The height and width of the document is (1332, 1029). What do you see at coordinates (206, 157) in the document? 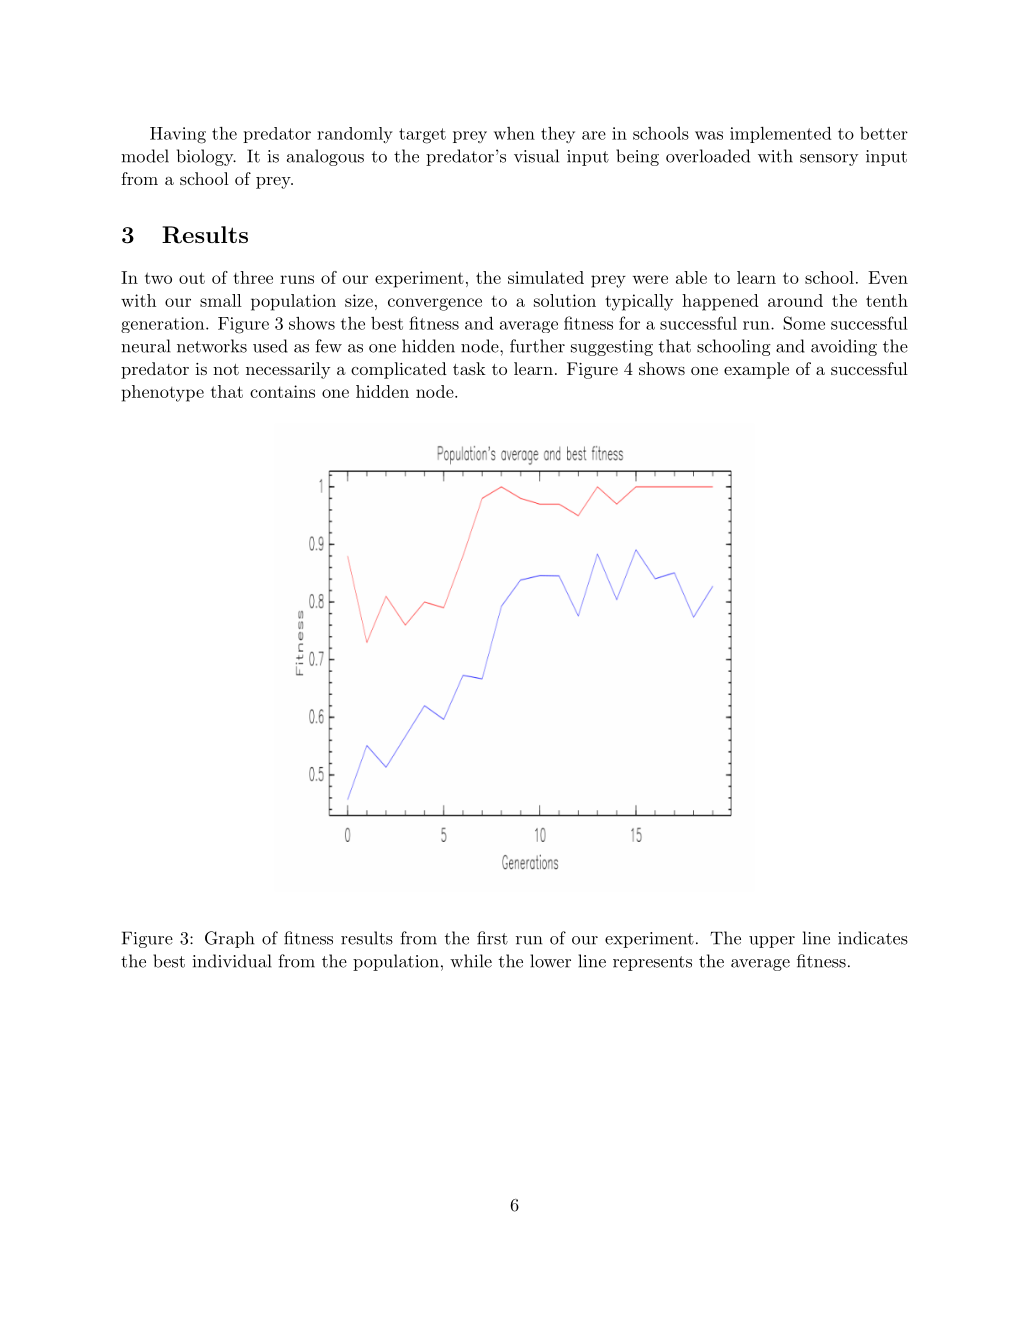
I see `biology` at bounding box center [206, 157].
